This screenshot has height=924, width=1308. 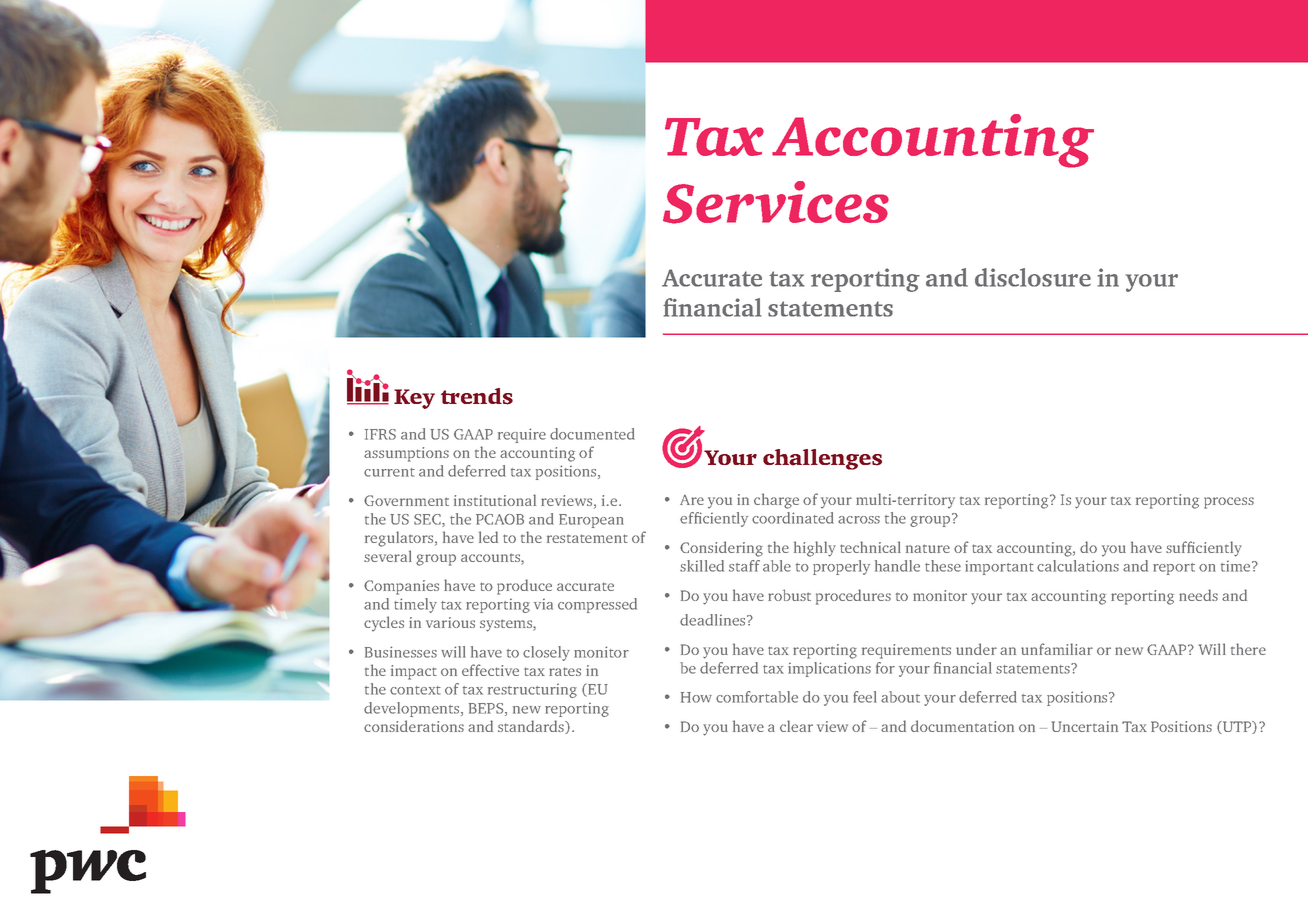 What do you see at coordinates (796, 726) in the screenshot?
I see `clear` at bounding box center [796, 726].
